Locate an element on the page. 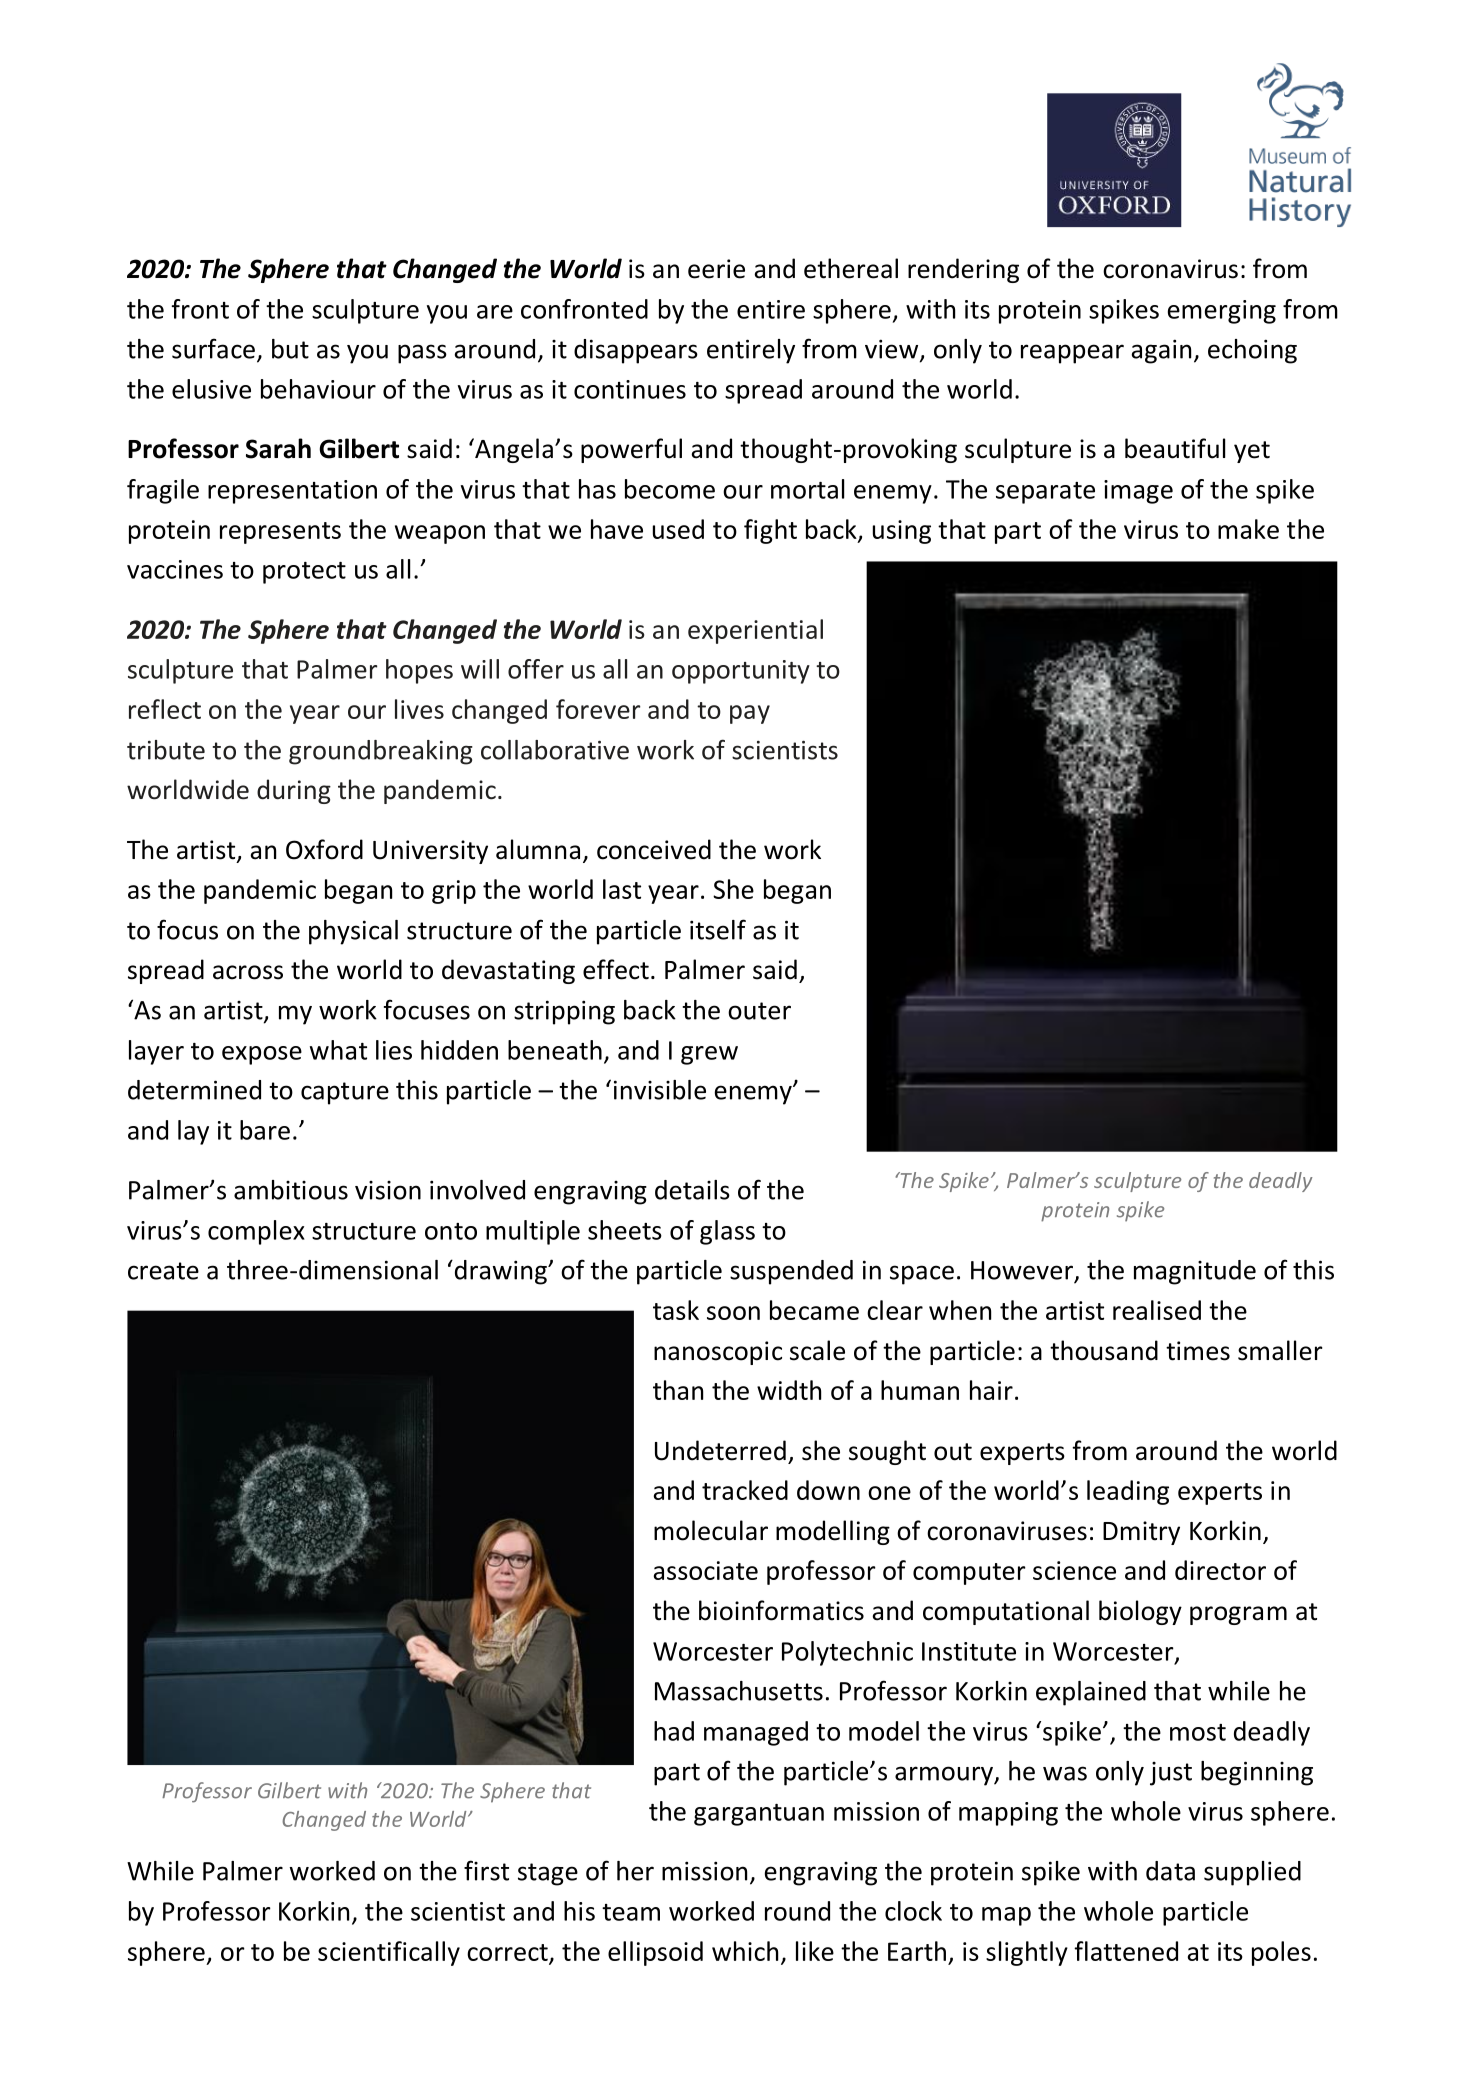 Image resolution: width=1478 pixels, height=2090 pixels. glass is located at coordinates (727, 1232).
